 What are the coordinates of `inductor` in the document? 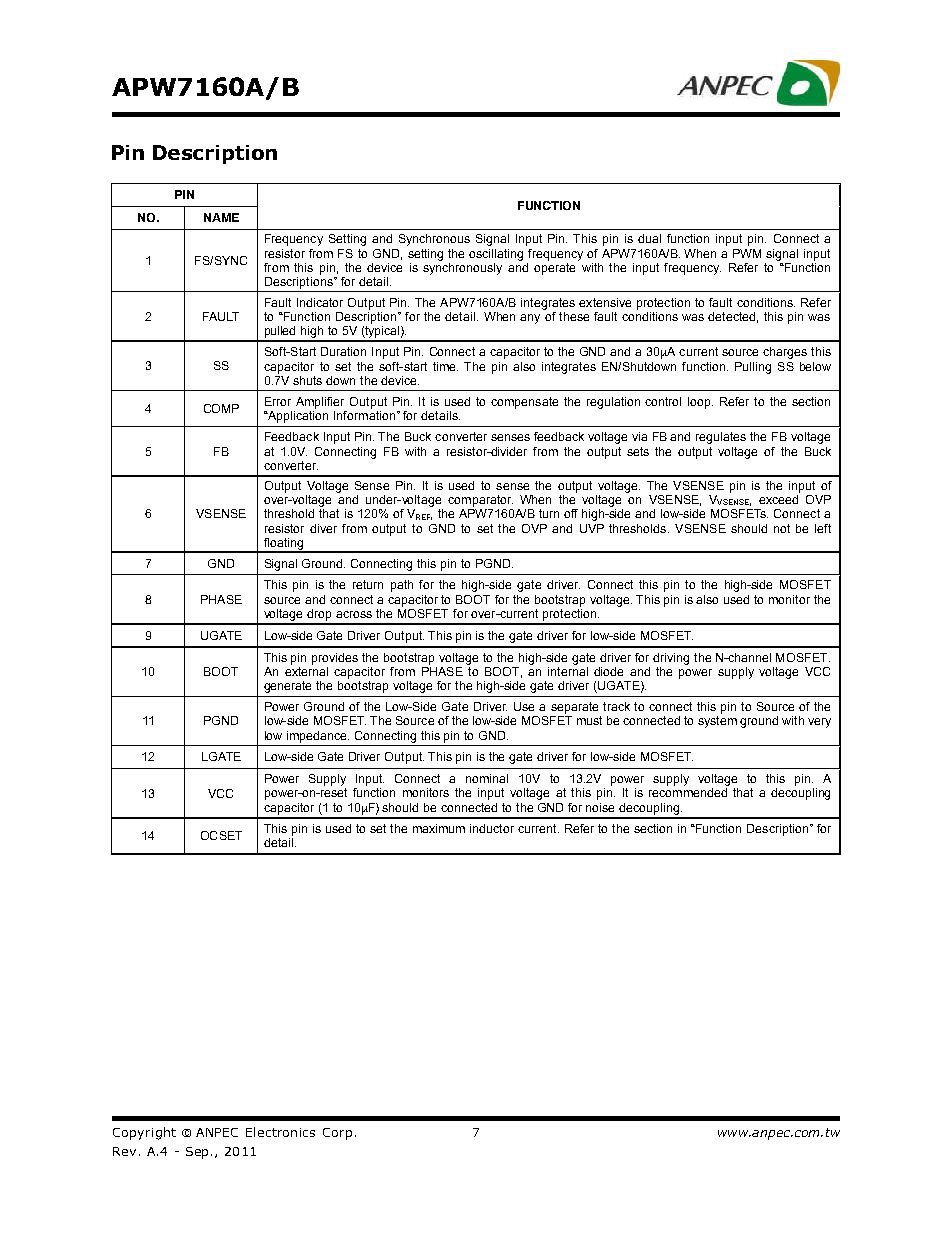 It's located at (492, 828).
